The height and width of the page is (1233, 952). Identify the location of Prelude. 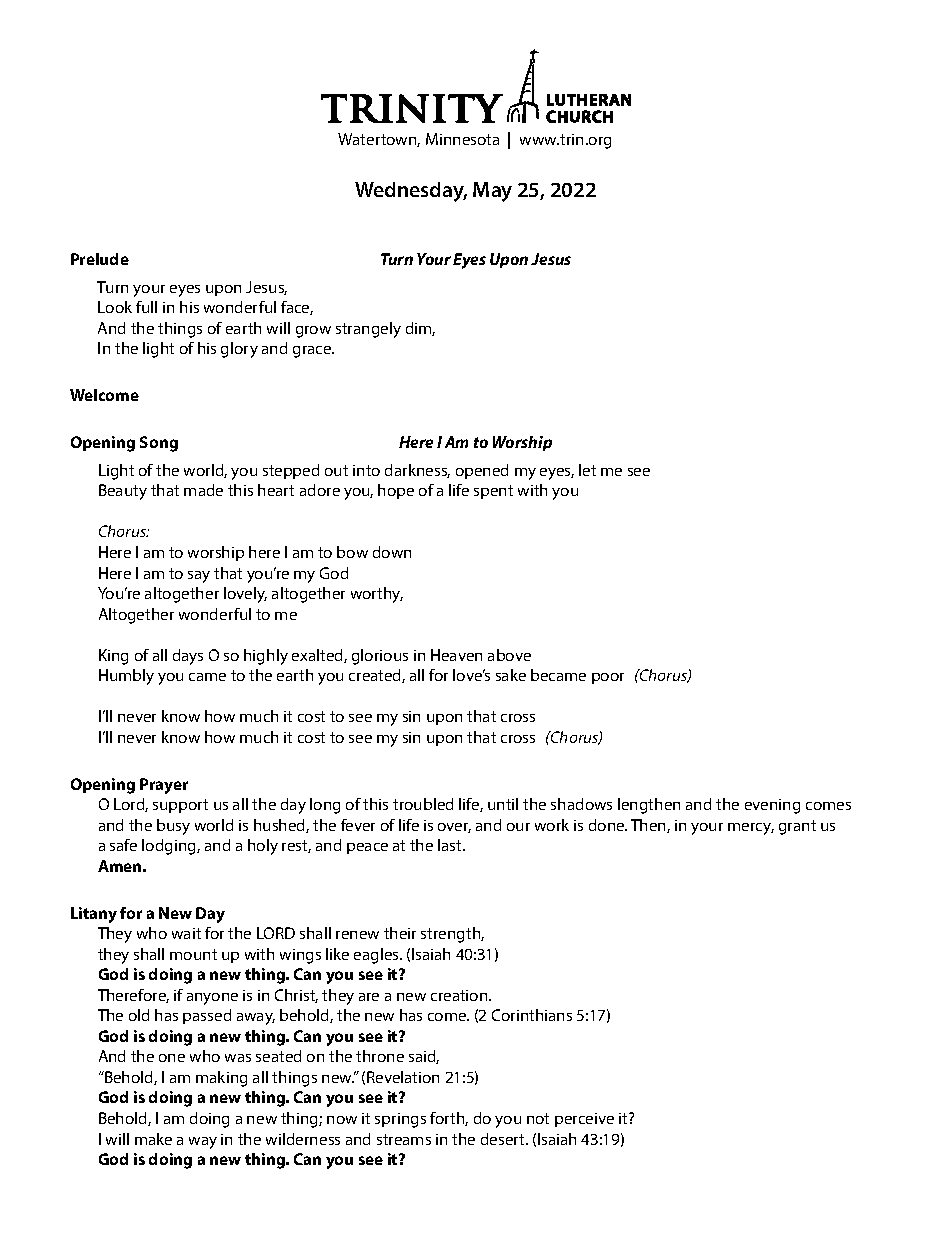
(100, 259).
